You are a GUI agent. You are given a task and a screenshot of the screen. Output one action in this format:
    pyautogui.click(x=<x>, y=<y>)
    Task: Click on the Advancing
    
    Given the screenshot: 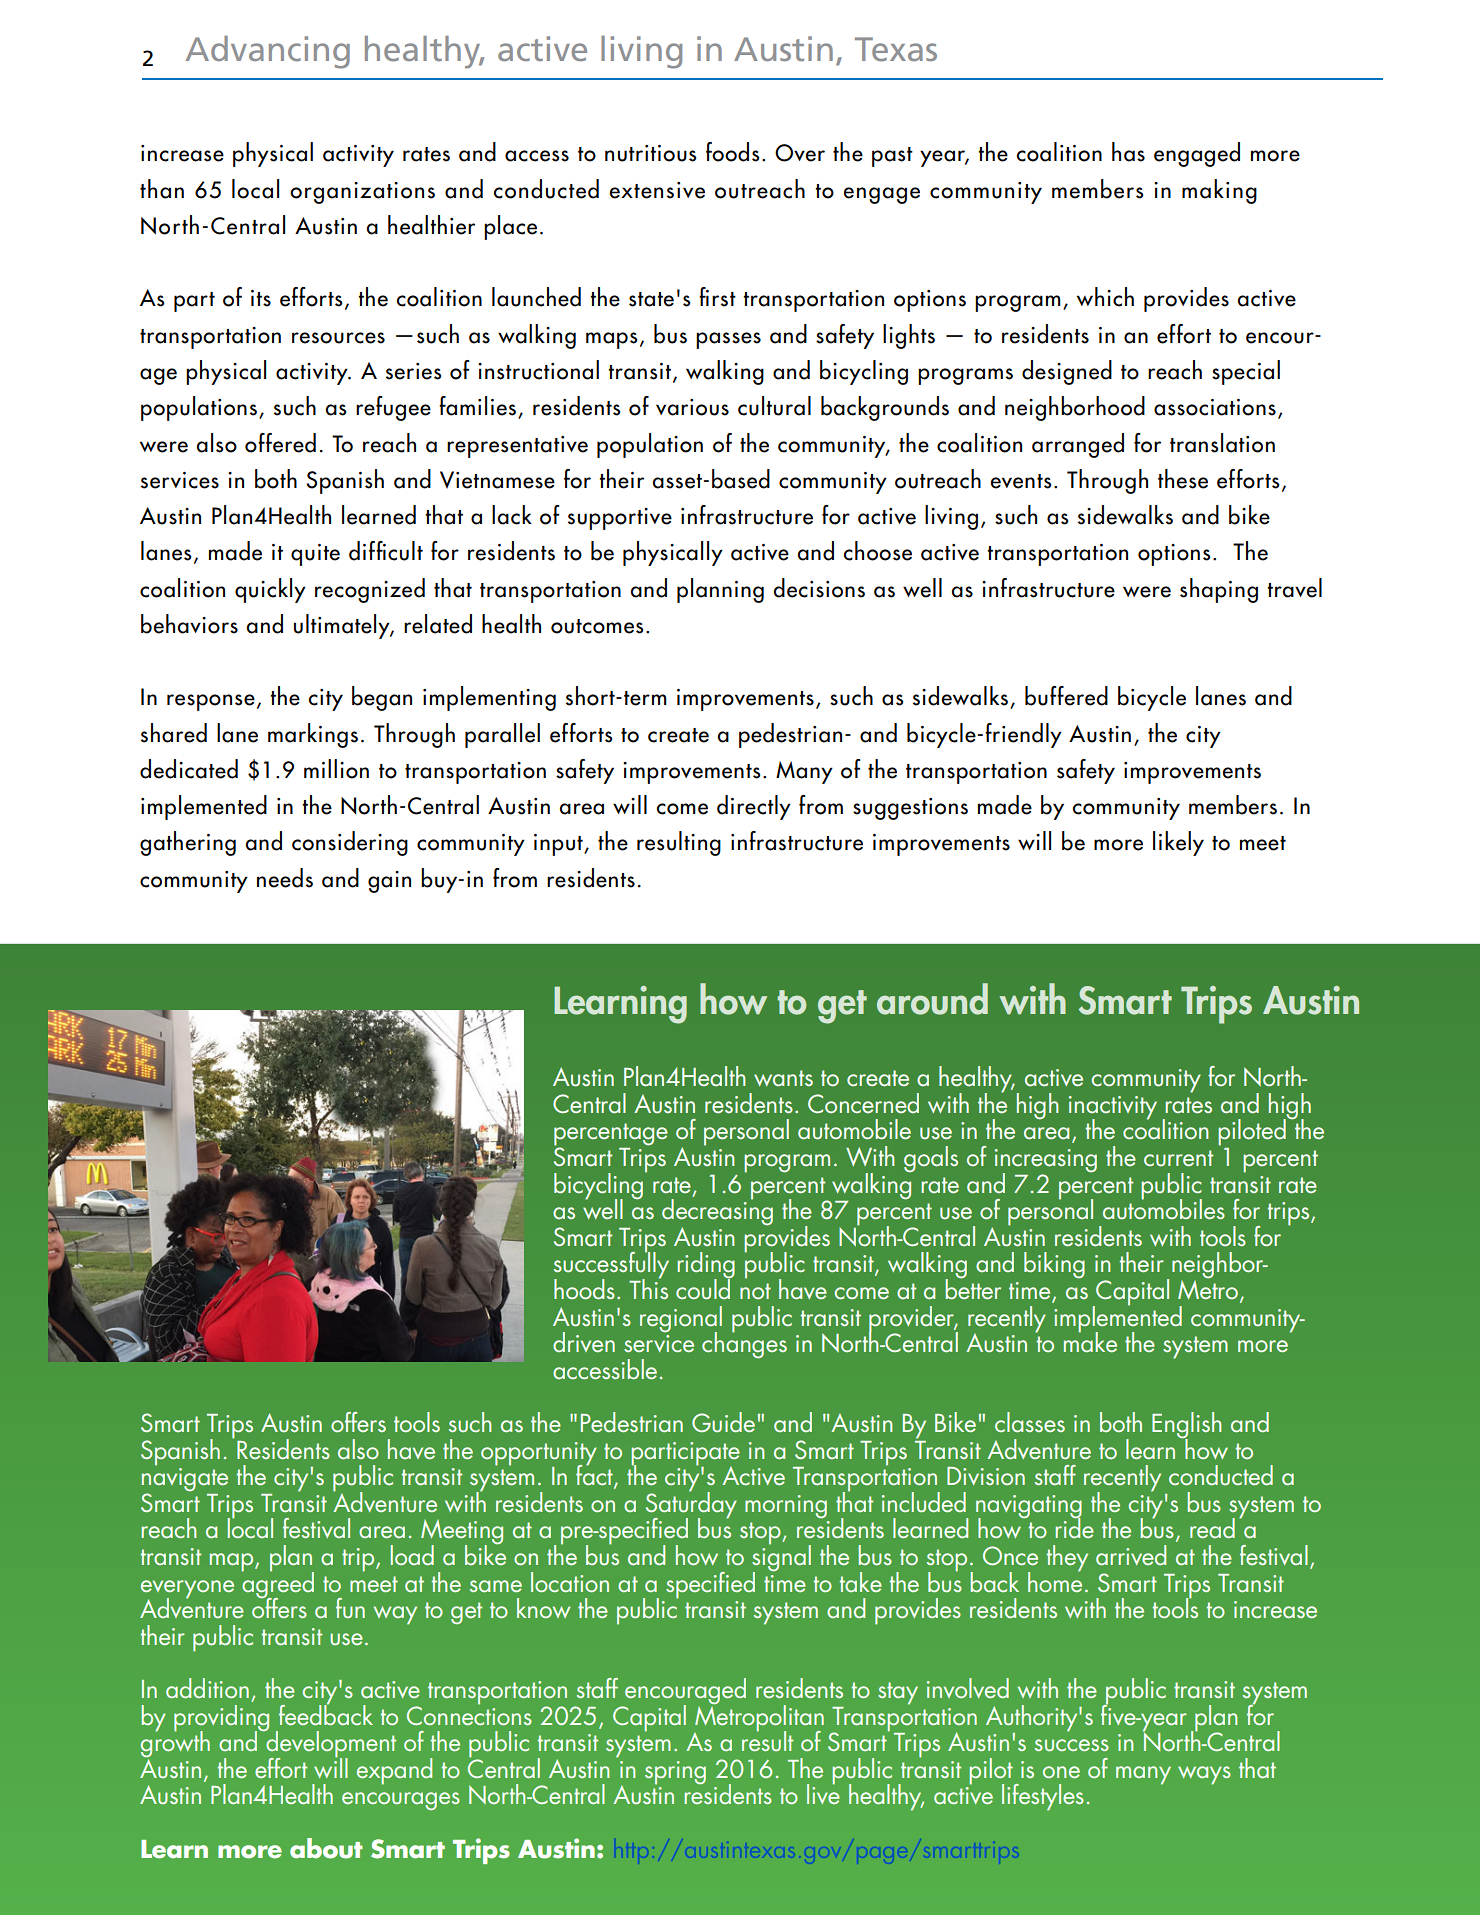 What is the action you would take?
    pyautogui.click(x=268, y=52)
